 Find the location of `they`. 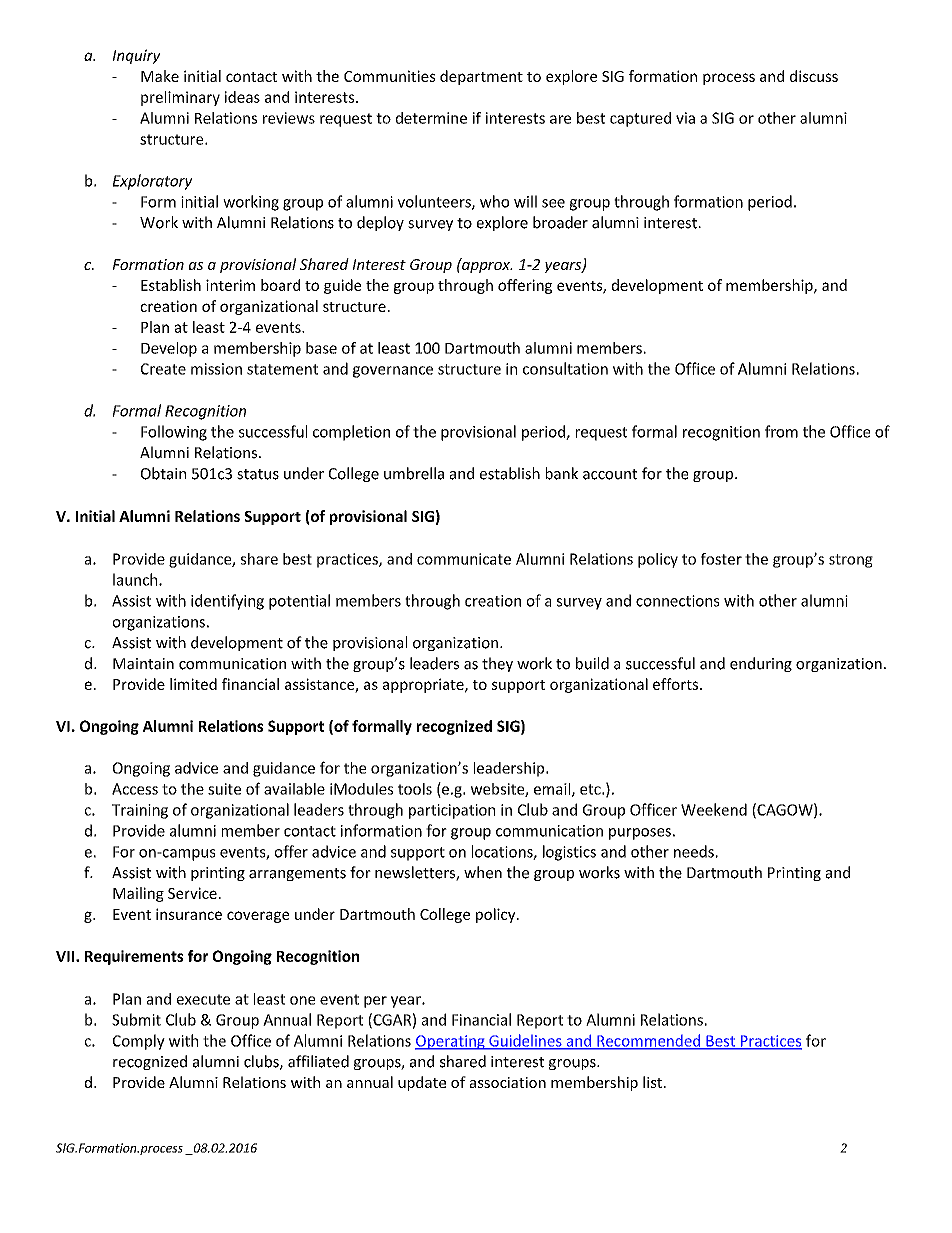

they is located at coordinates (497, 664).
